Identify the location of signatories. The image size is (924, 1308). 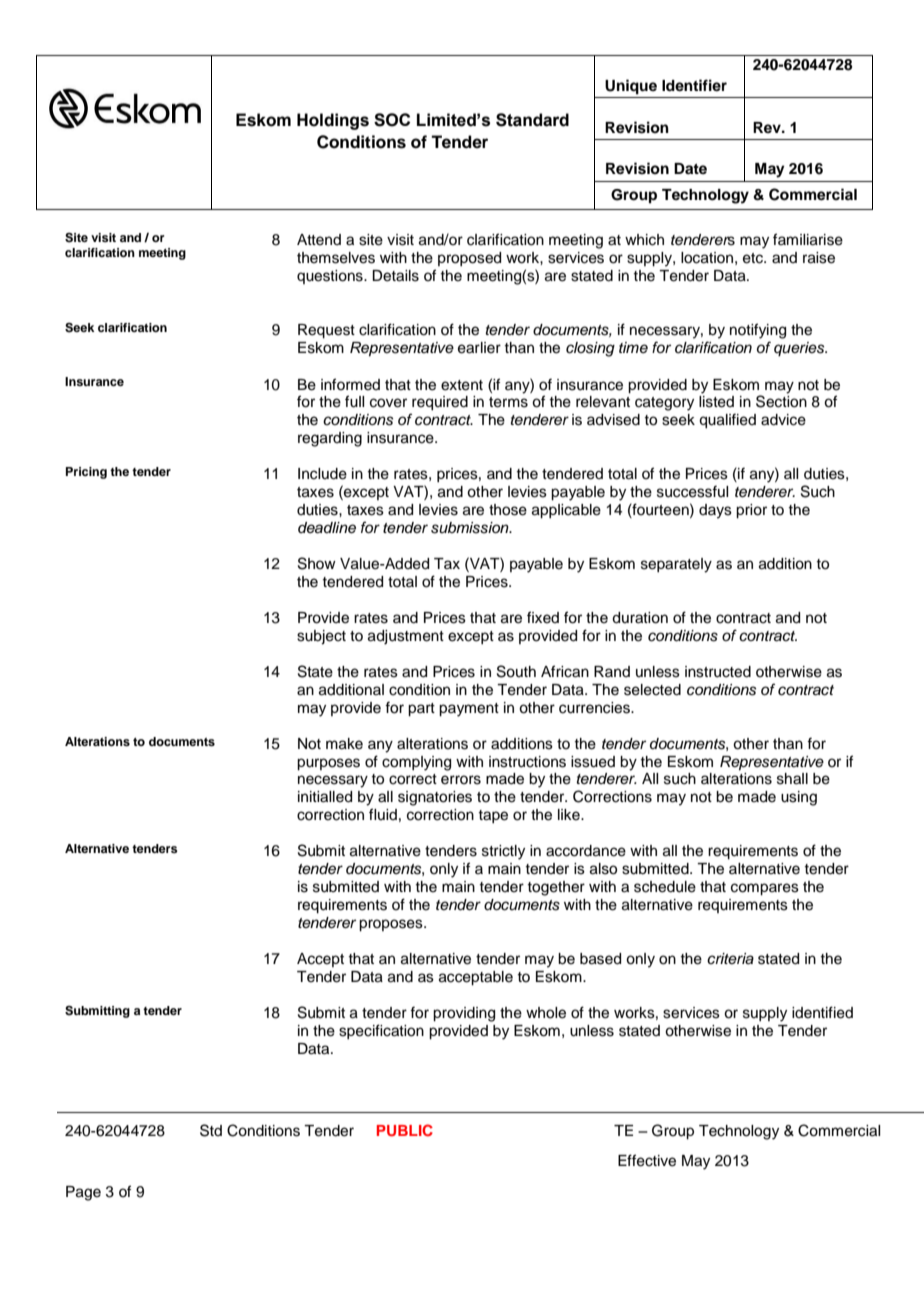
(435, 798).
